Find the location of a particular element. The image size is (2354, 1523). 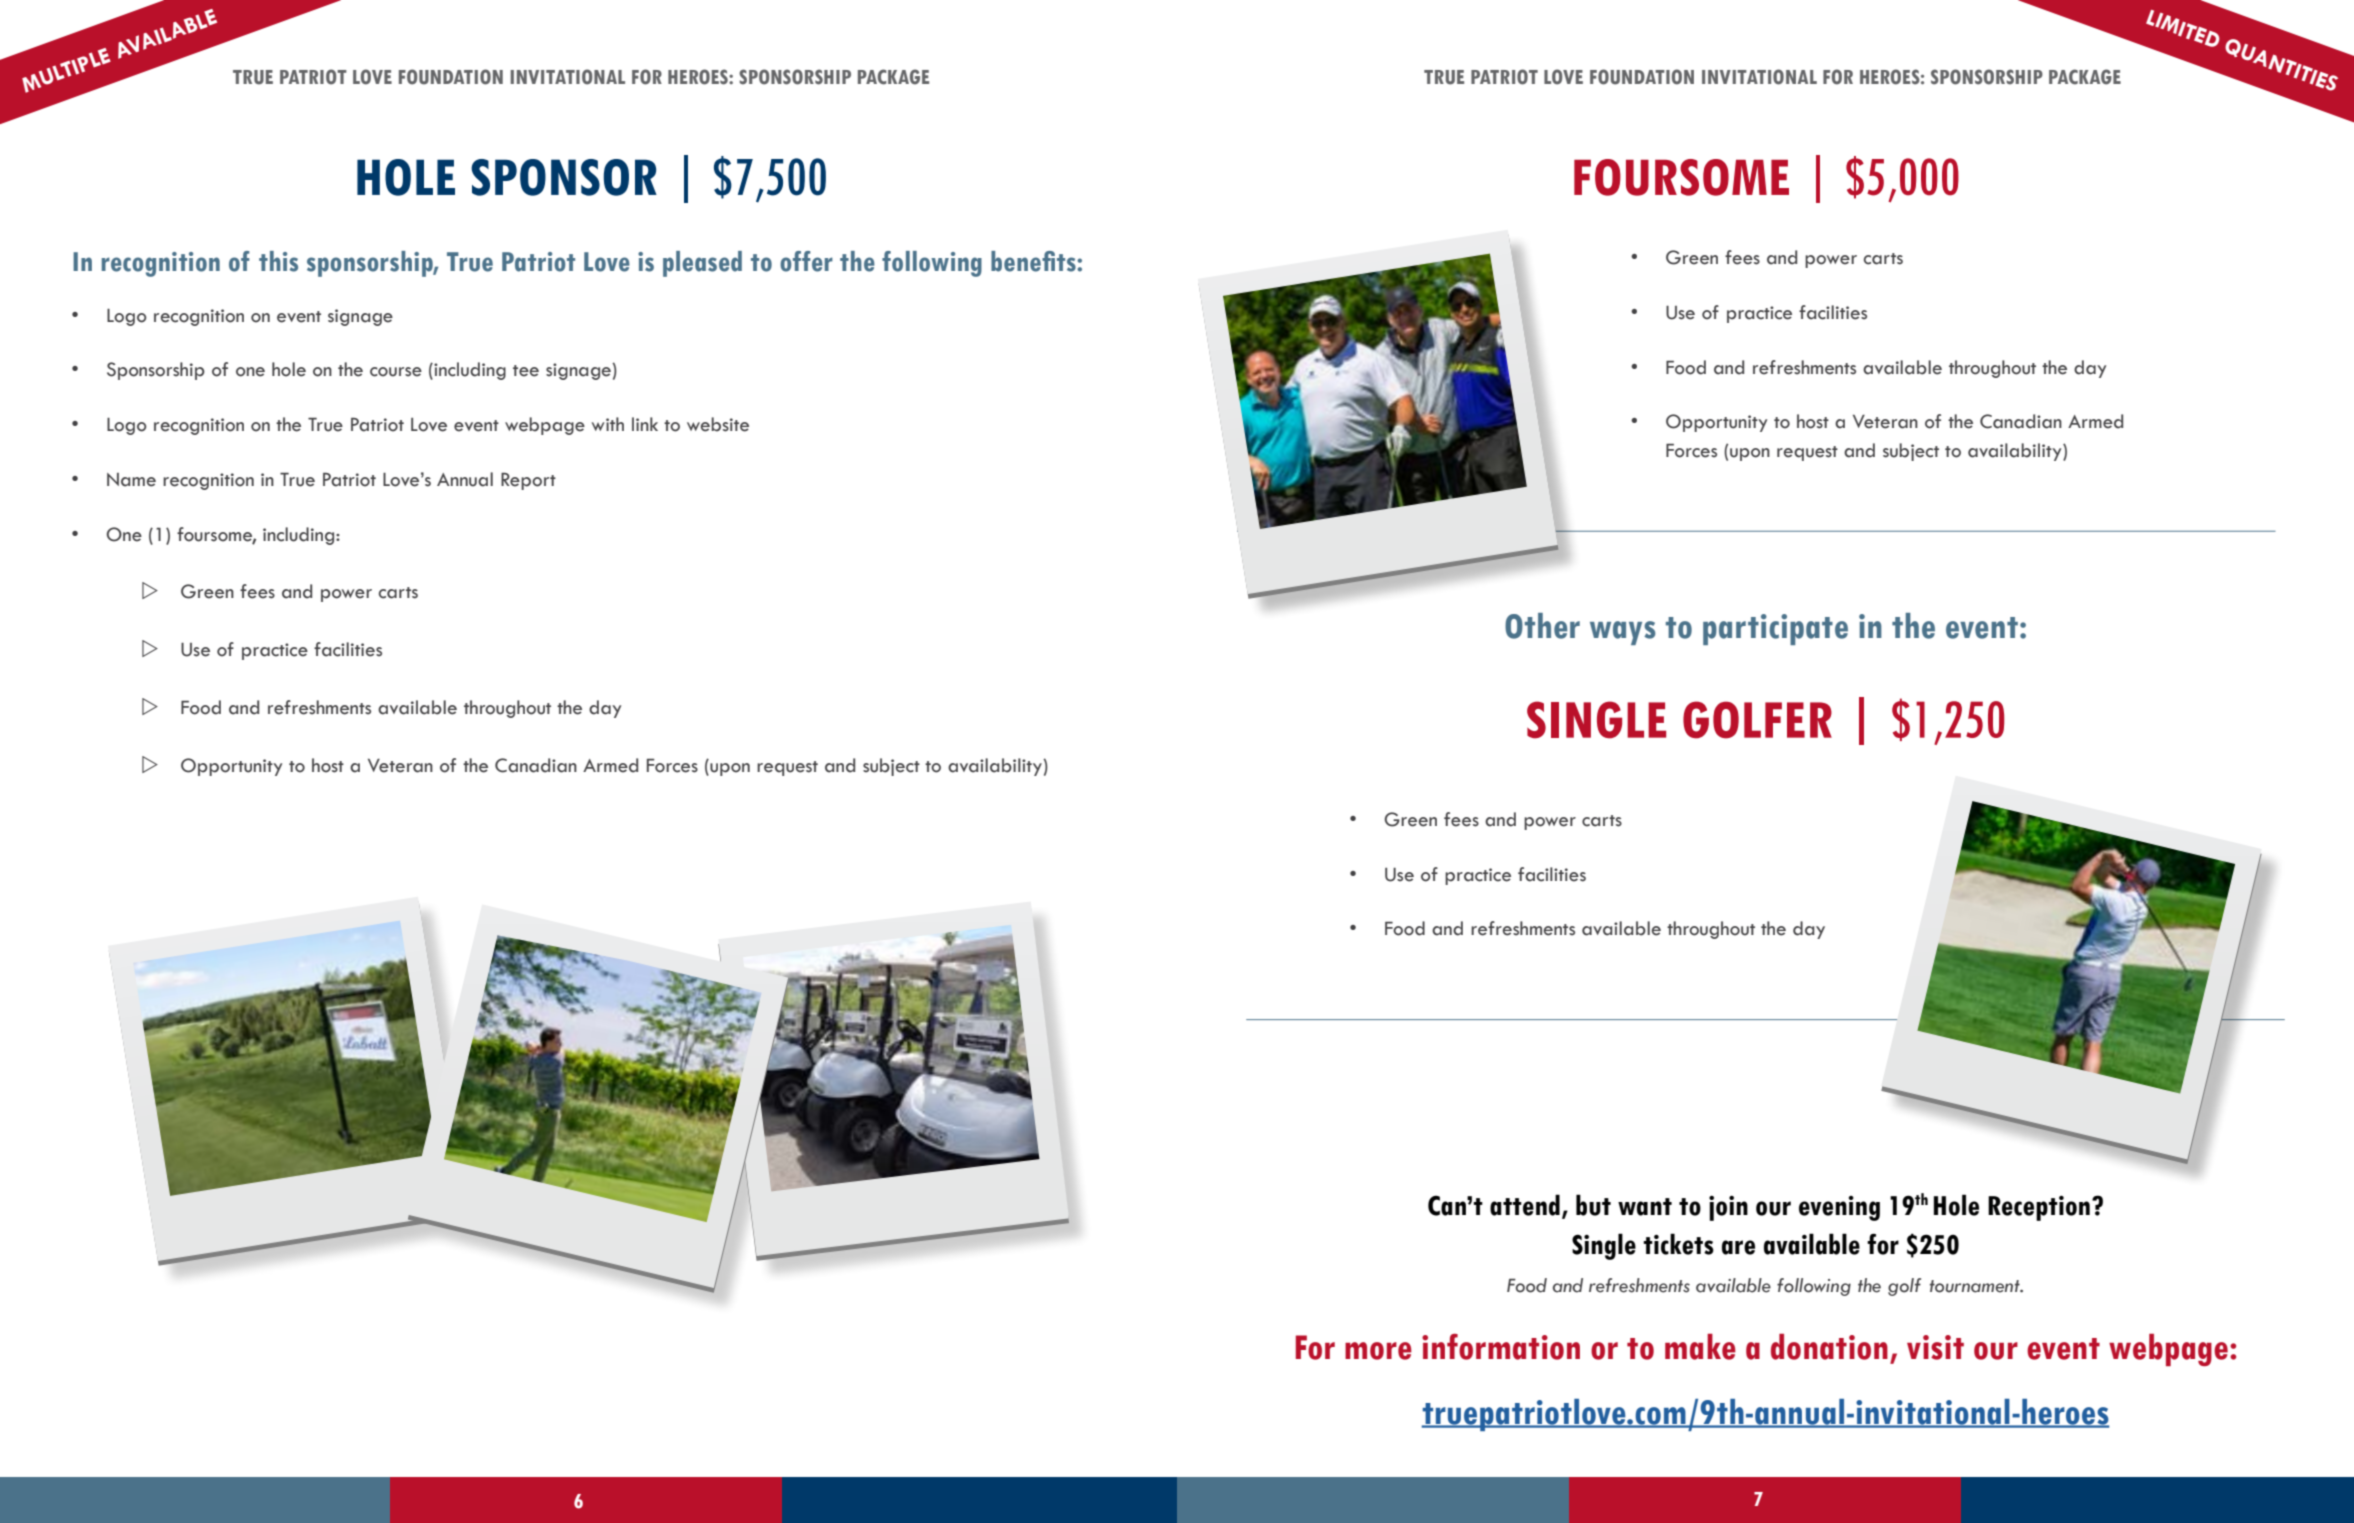

information is located at coordinates (1501, 1347).
